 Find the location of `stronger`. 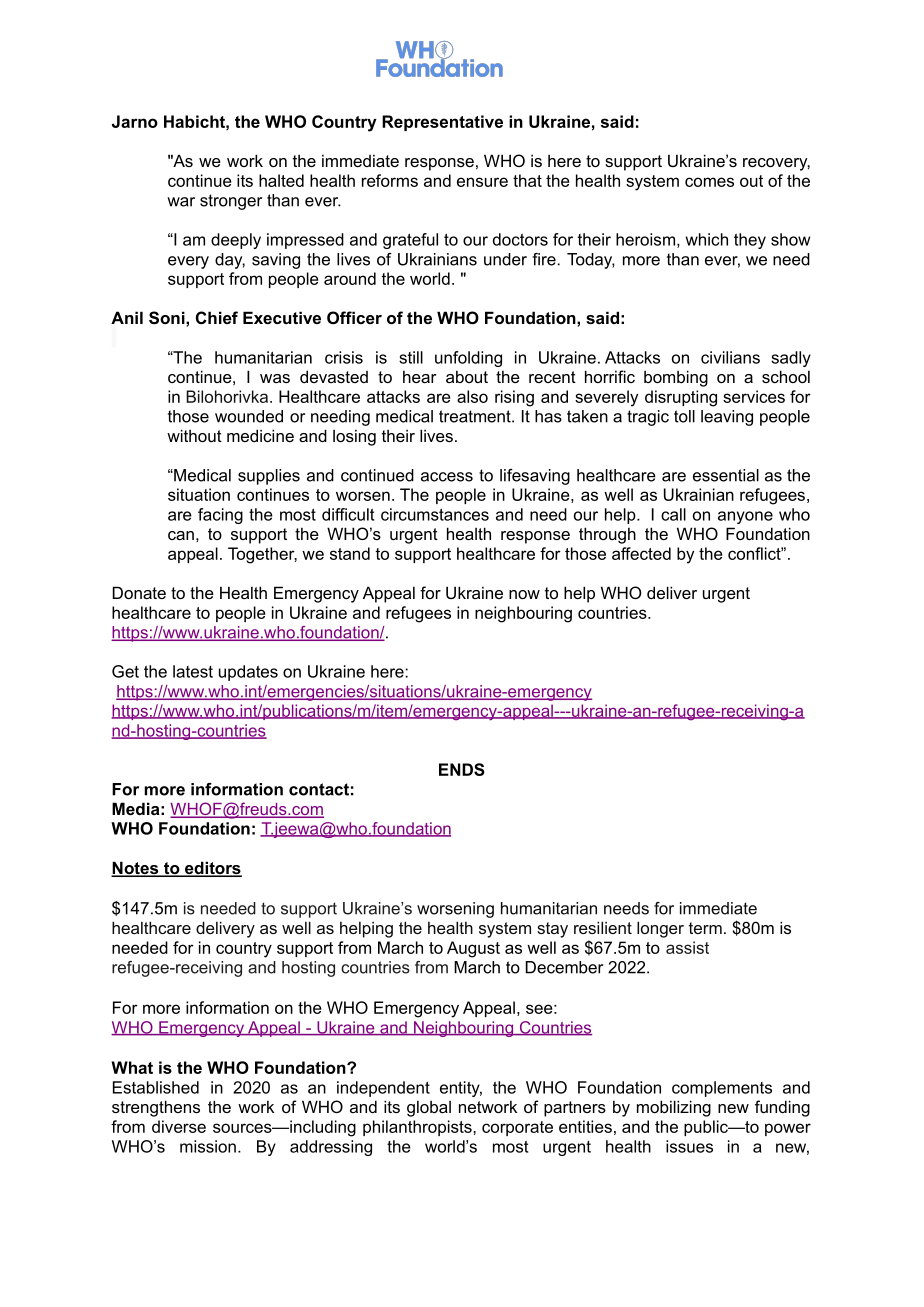

stronger is located at coordinates (231, 202).
